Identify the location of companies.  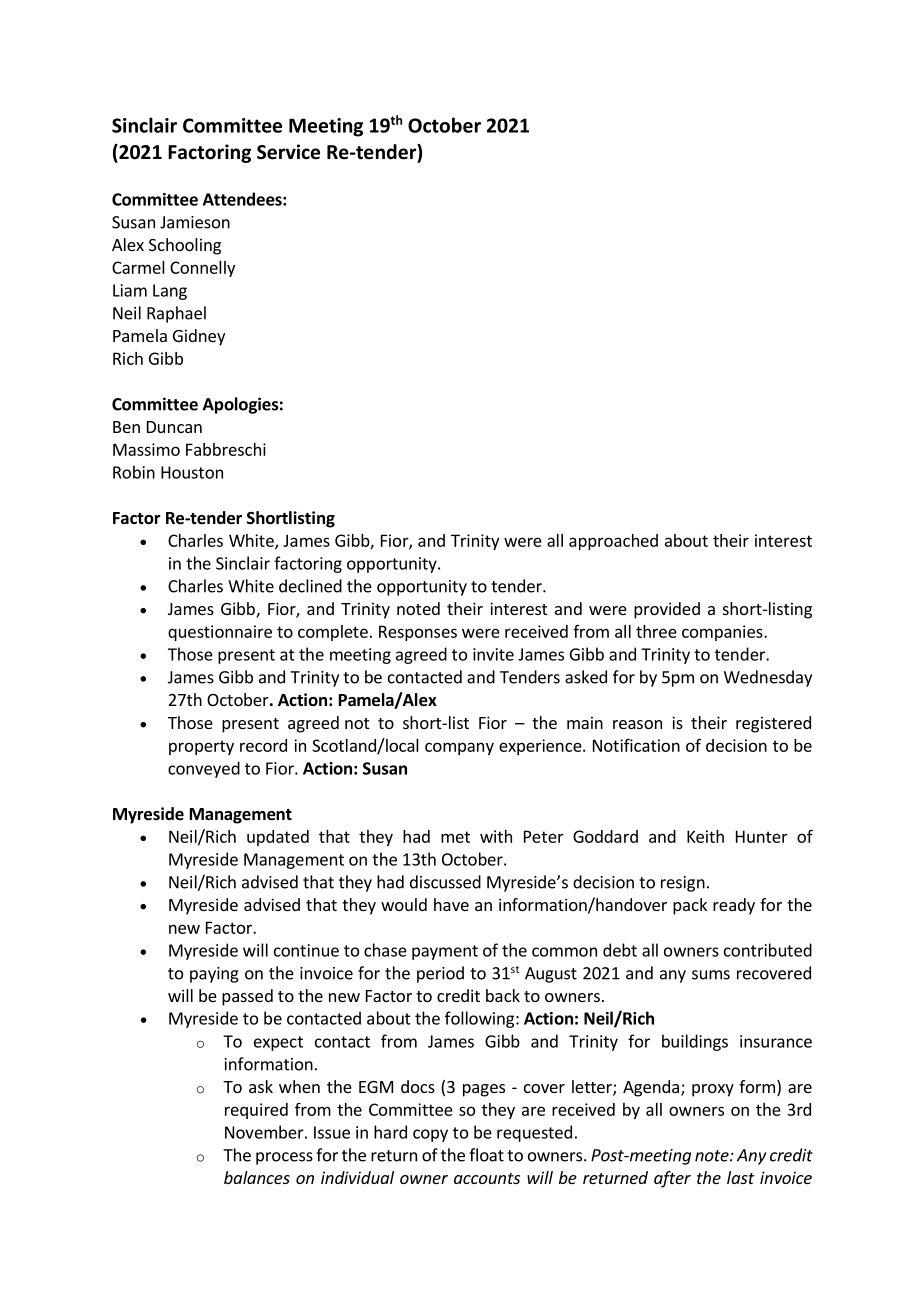
(723, 633).
